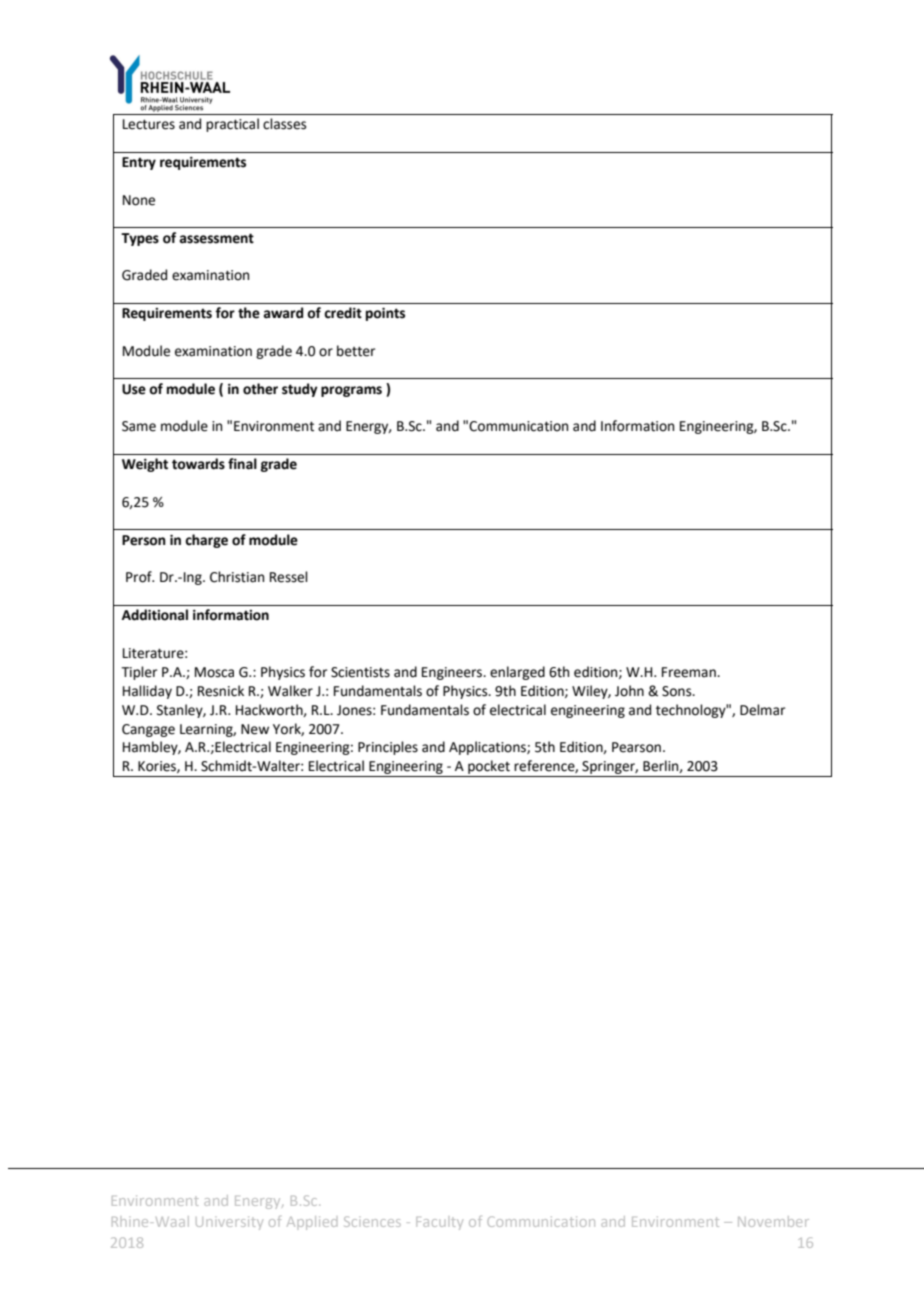  I want to click on Engineers, so click(453, 673).
